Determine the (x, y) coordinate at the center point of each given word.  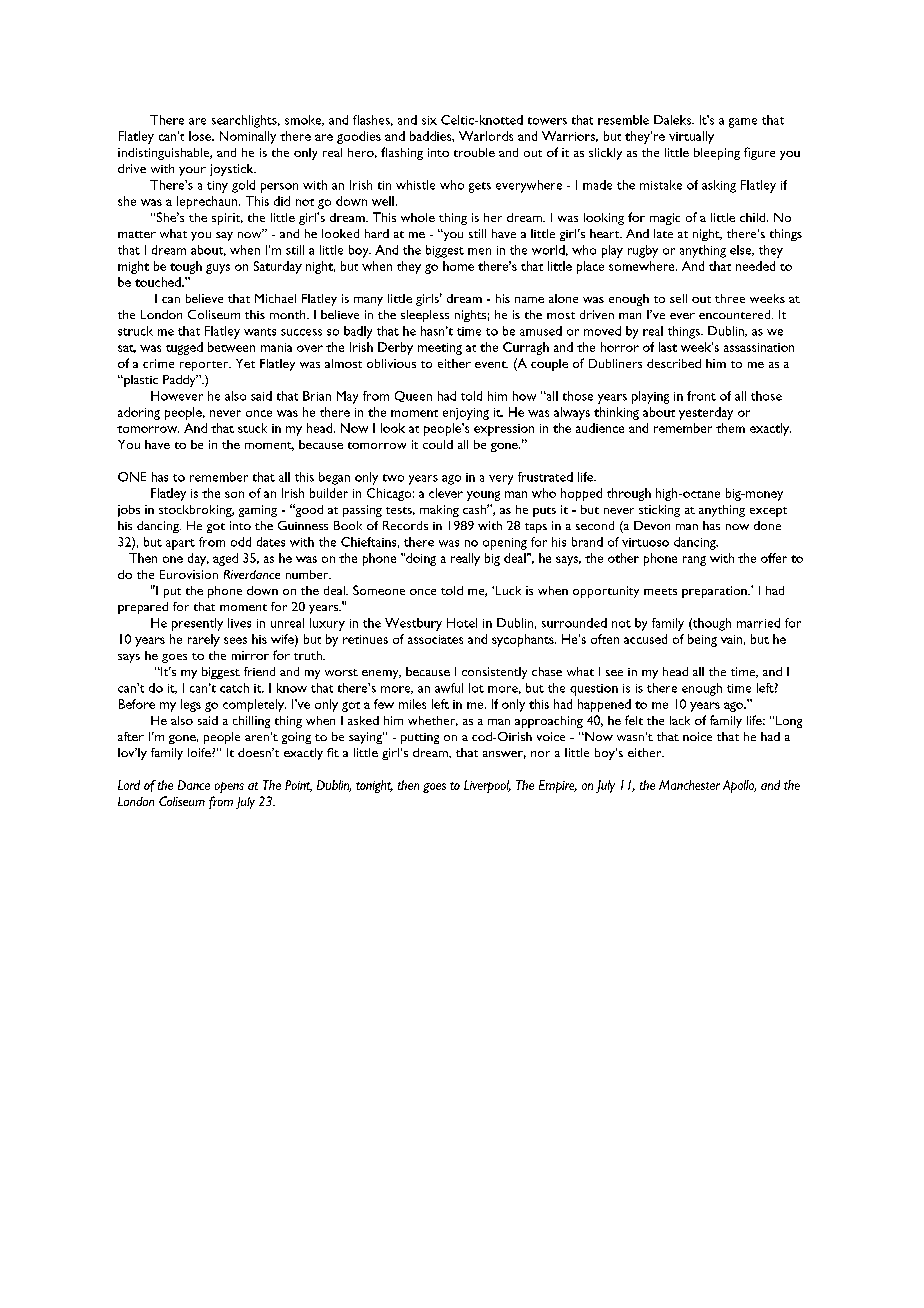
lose (201, 136)
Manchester (689, 785)
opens (229, 787)
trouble (474, 152)
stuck (252, 428)
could (438, 444)
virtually (691, 137)
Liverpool (487, 786)
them (730, 428)
